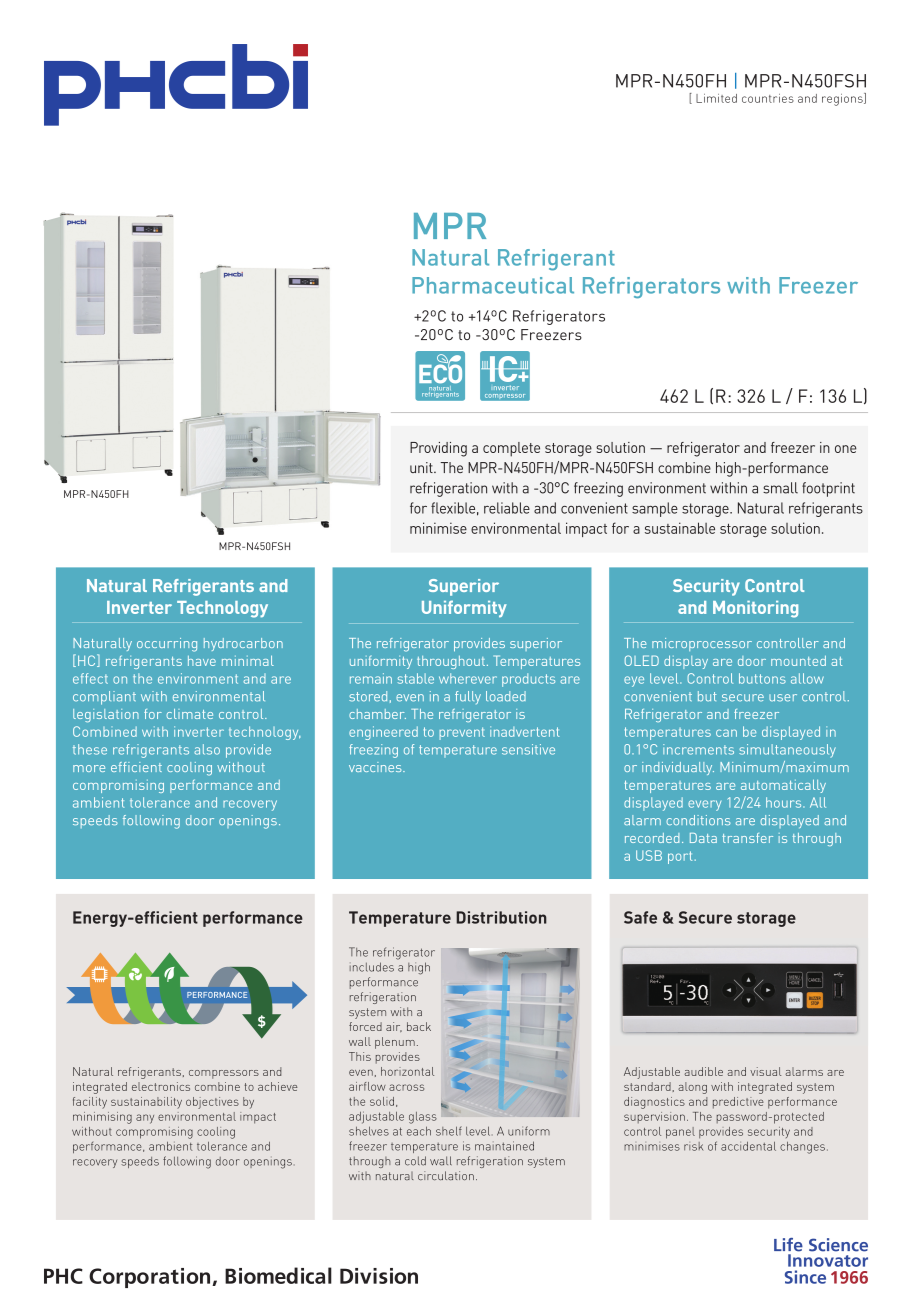  What do you see at coordinates (716, 98) in the screenshot?
I see `Limited` at bounding box center [716, 98].
